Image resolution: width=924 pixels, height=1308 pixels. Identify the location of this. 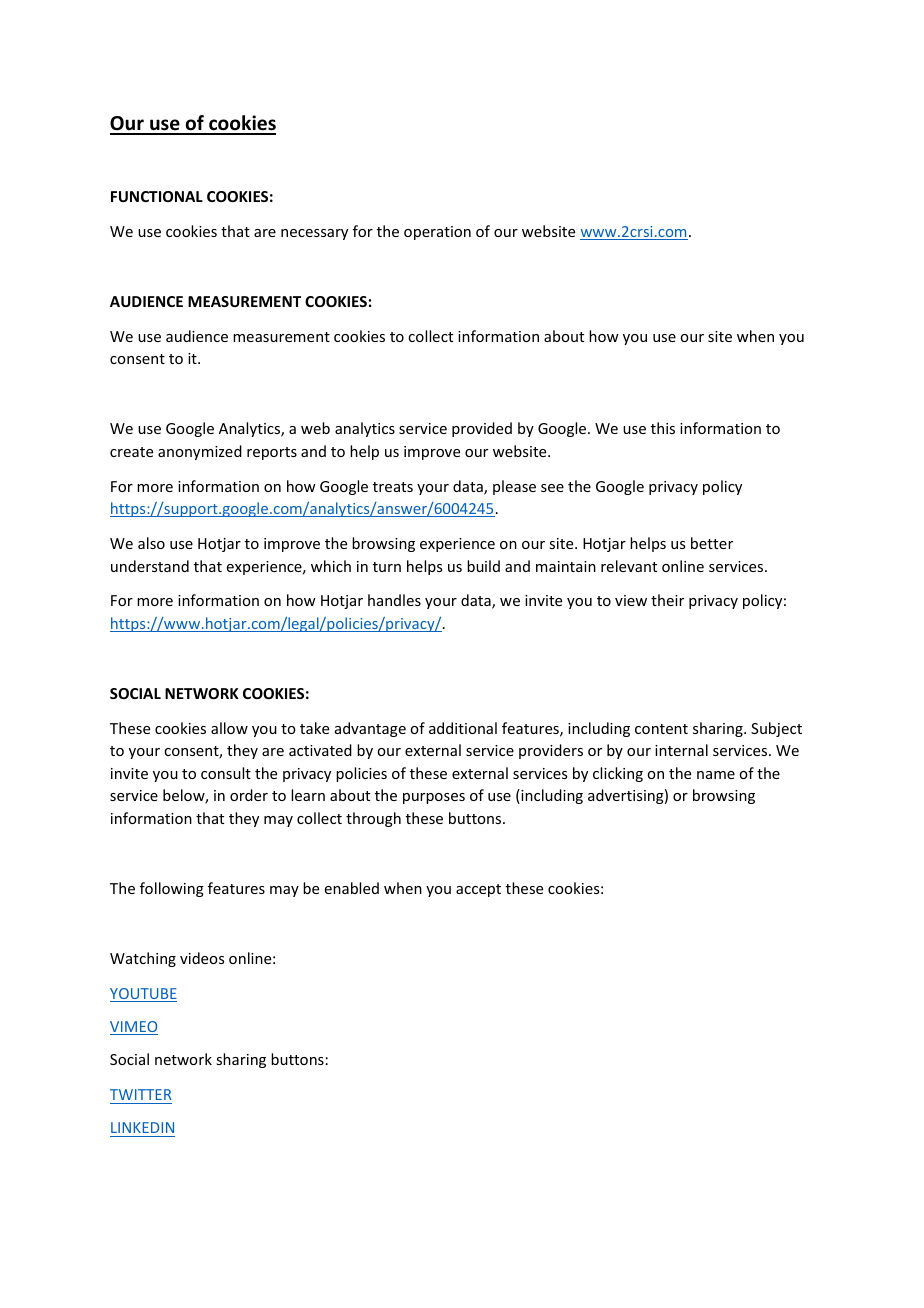
(663, 428).
